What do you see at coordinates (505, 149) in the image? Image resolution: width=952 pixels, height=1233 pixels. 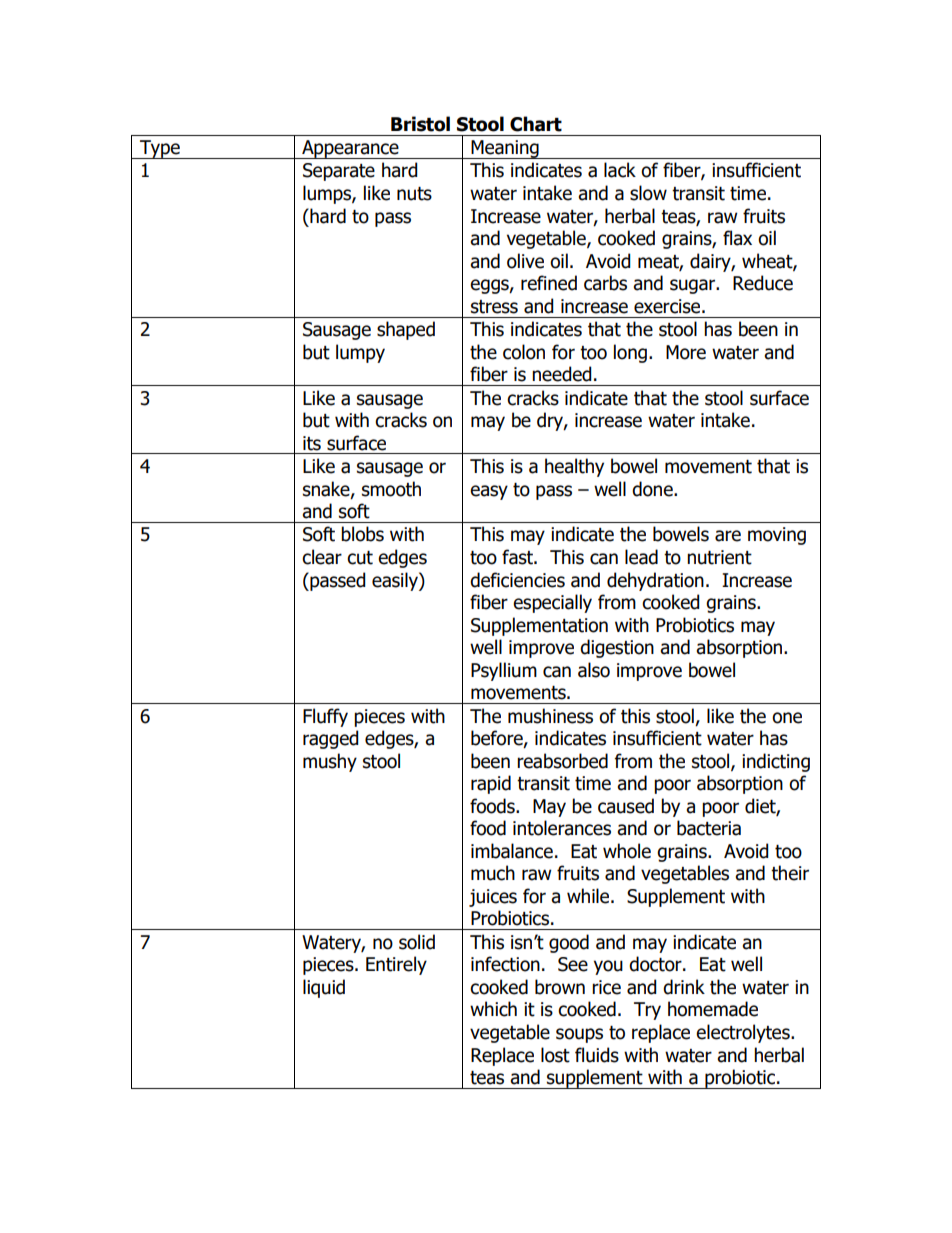 I see `Meaning` at bounding box center [505, 149].
